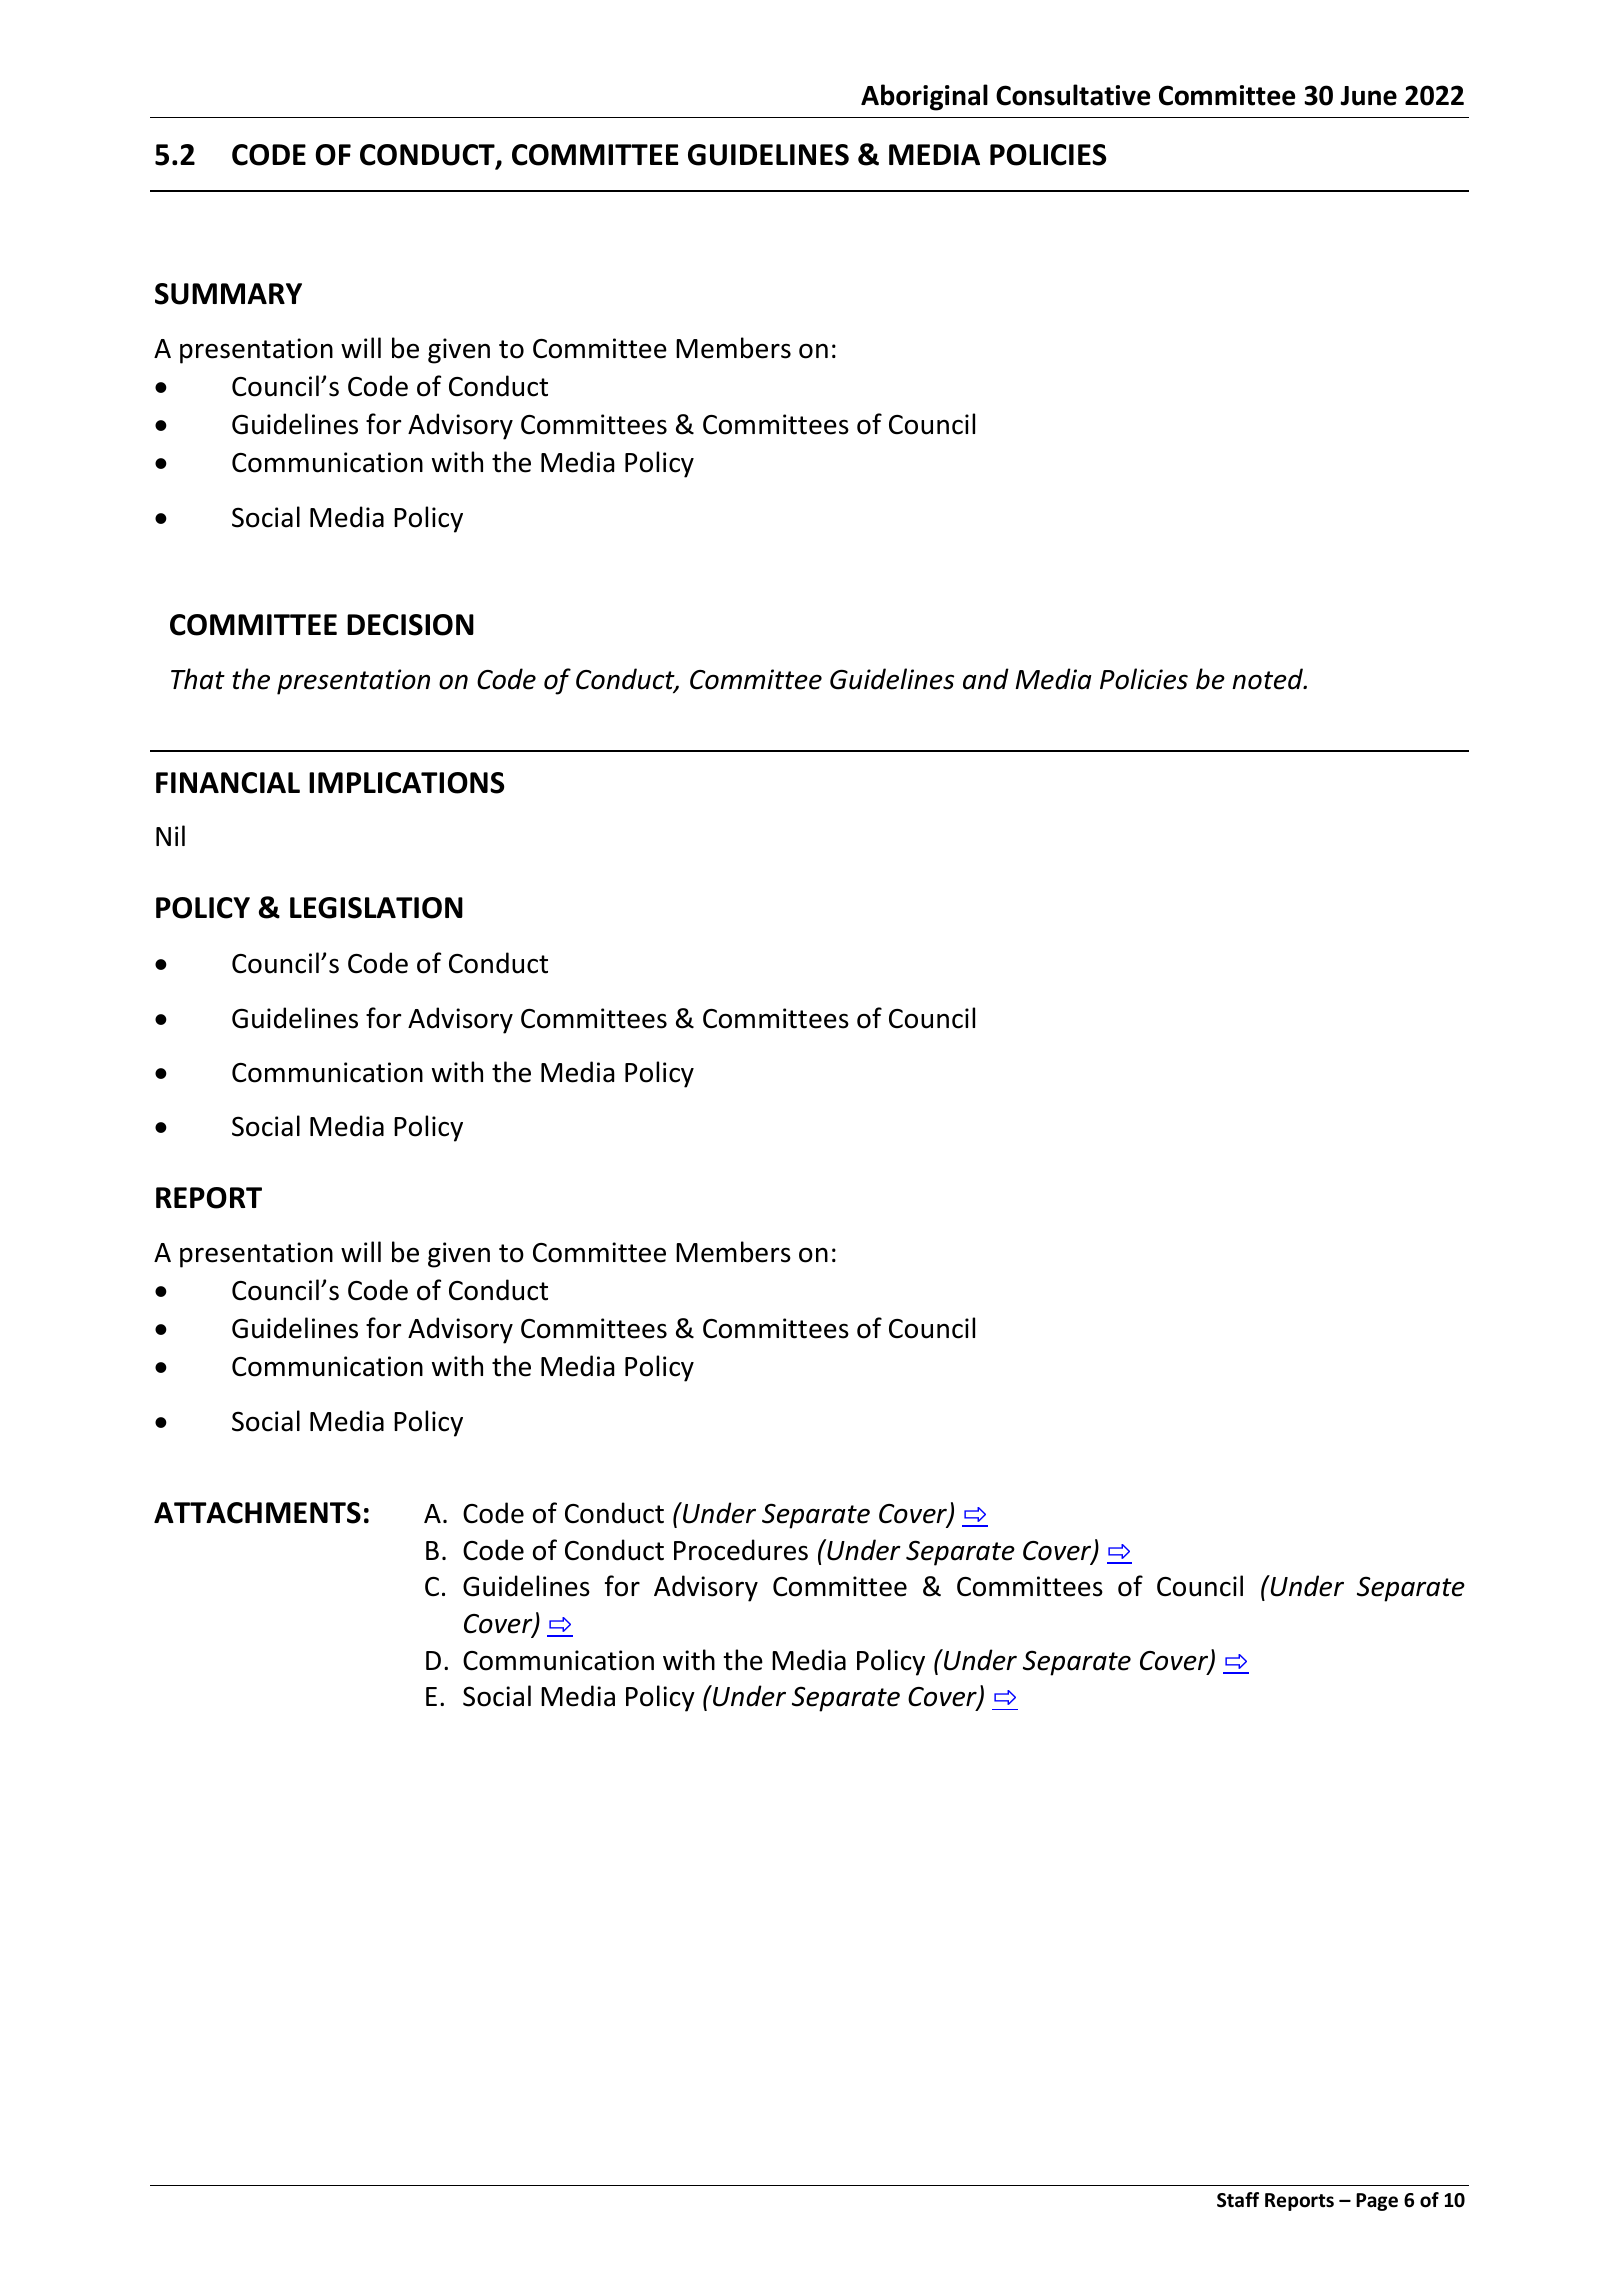 Image resolution: width=1619 pixels, height=2290 pixels. Describe the element at coordinates (1377, 2202) in the screenshot. I see `Page` at that location.
